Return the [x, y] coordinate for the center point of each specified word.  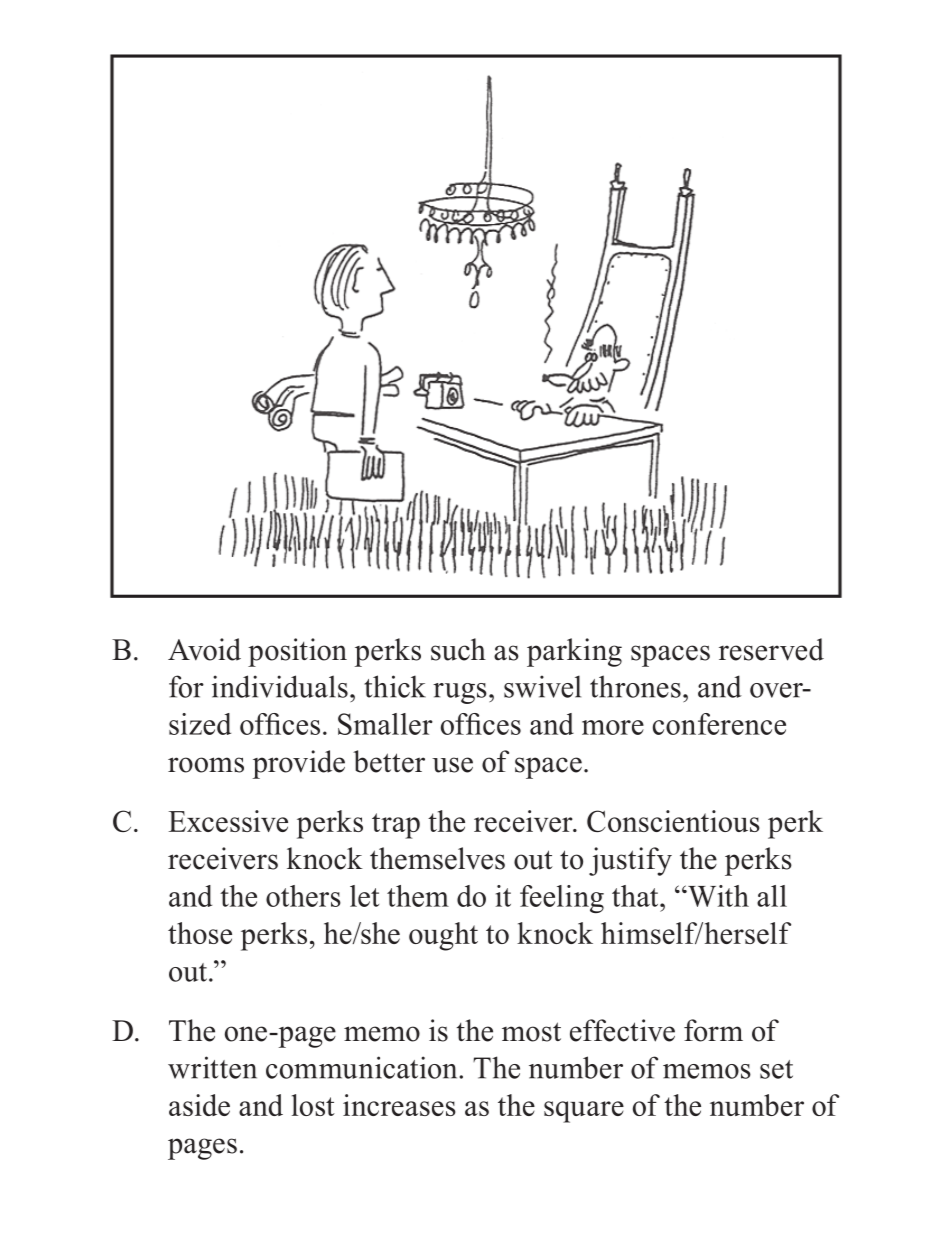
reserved [771, 649]
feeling [562, 899]
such [458, 649]
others [303, 896]
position [297, 652]
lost [313, 1105]
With [717, 896]
